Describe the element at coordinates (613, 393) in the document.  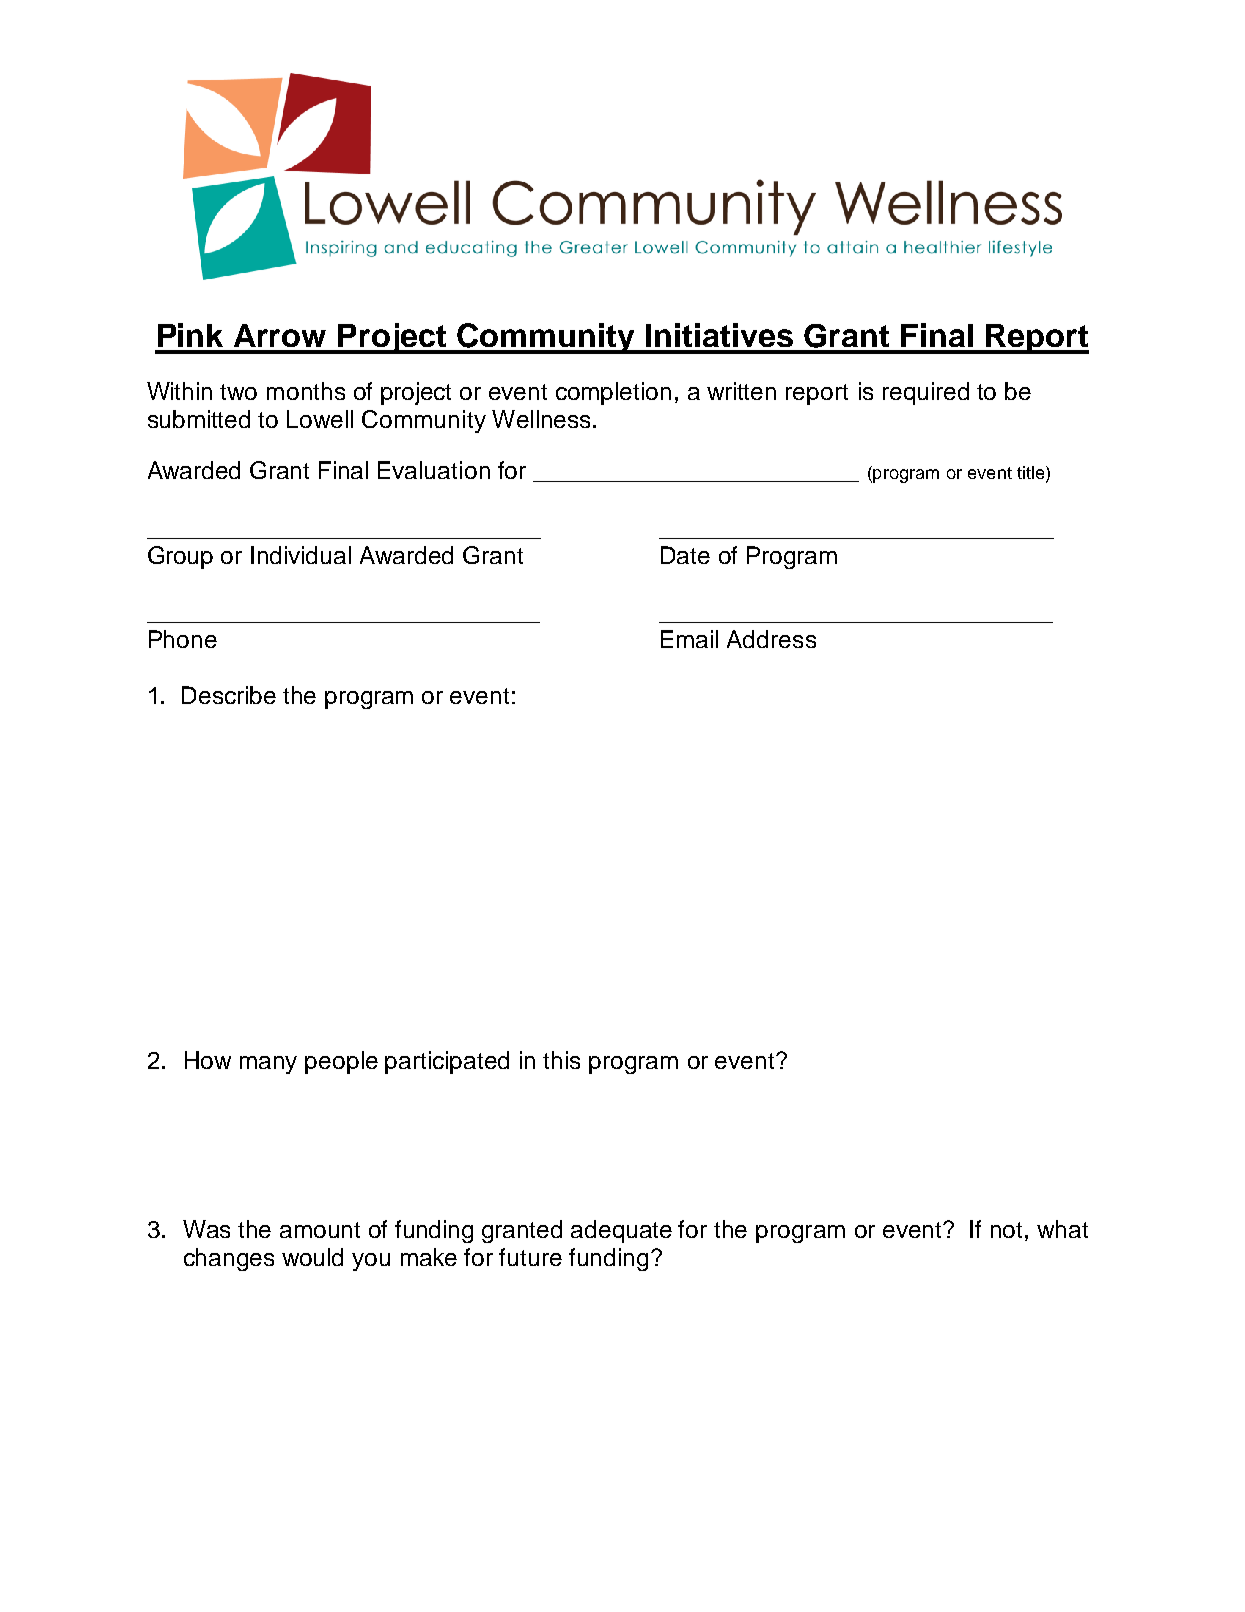
I see `completion` at that location.
